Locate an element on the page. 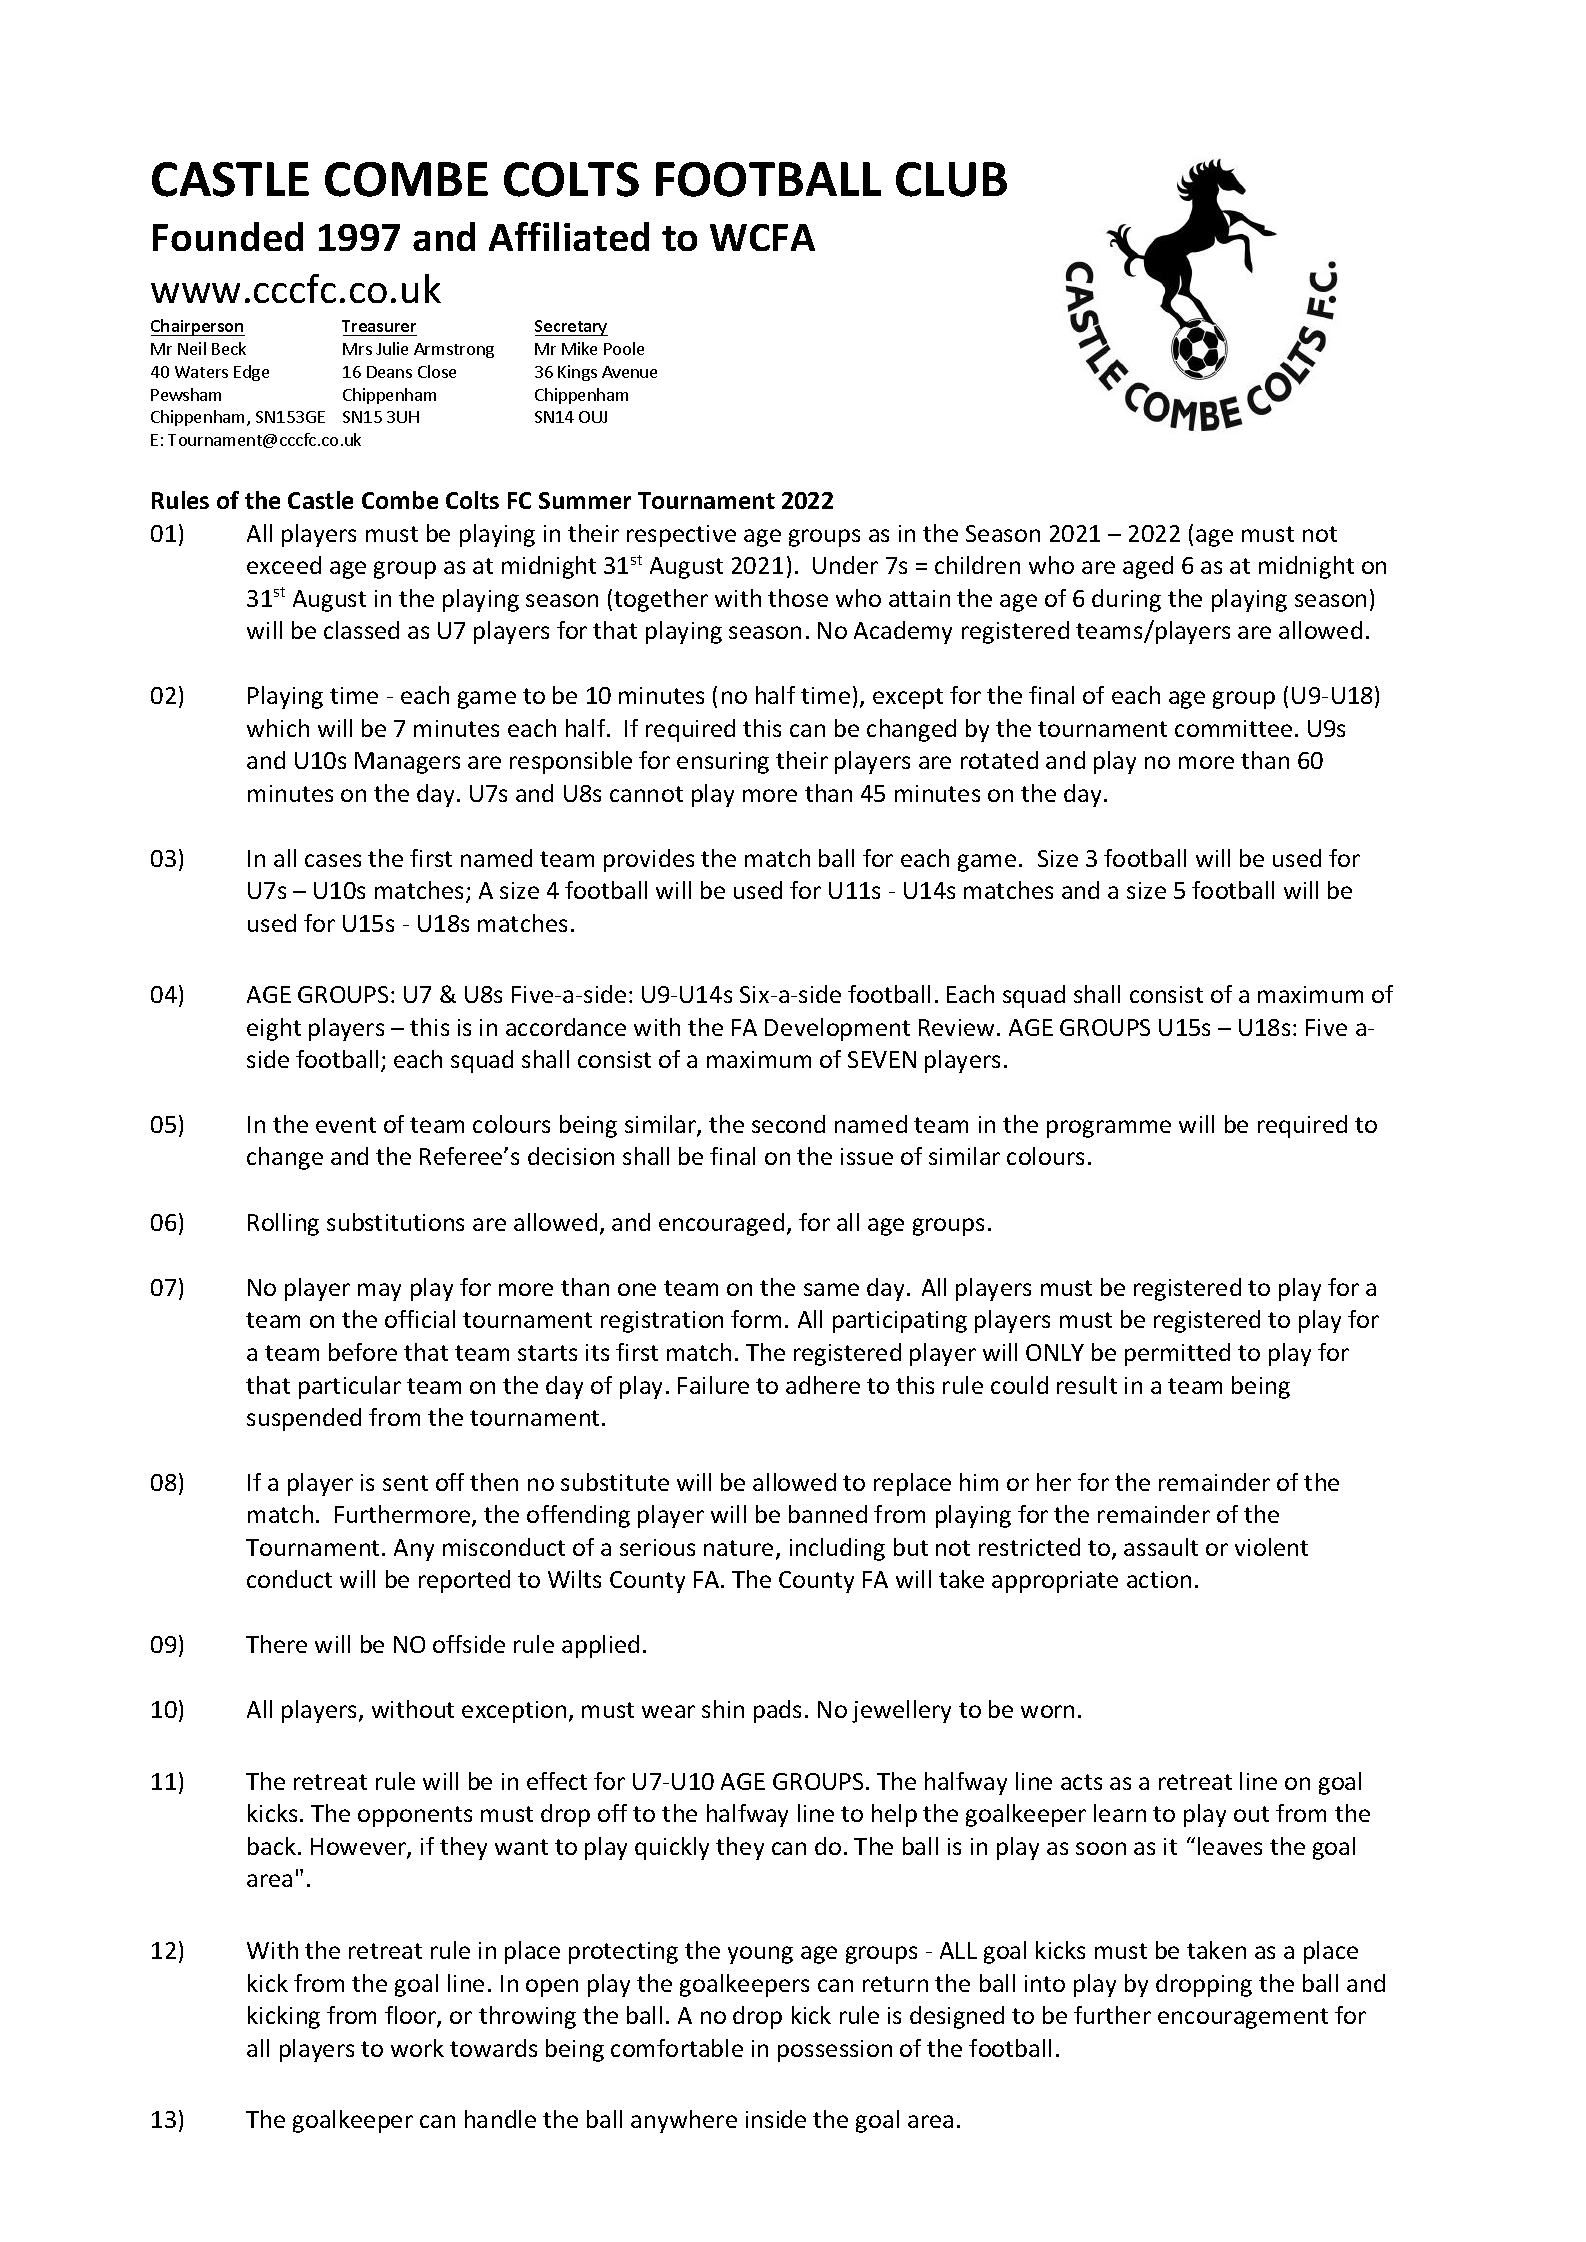 This page has width=1586, height=2242. Affiliated is located at coordinates (569, 236).
